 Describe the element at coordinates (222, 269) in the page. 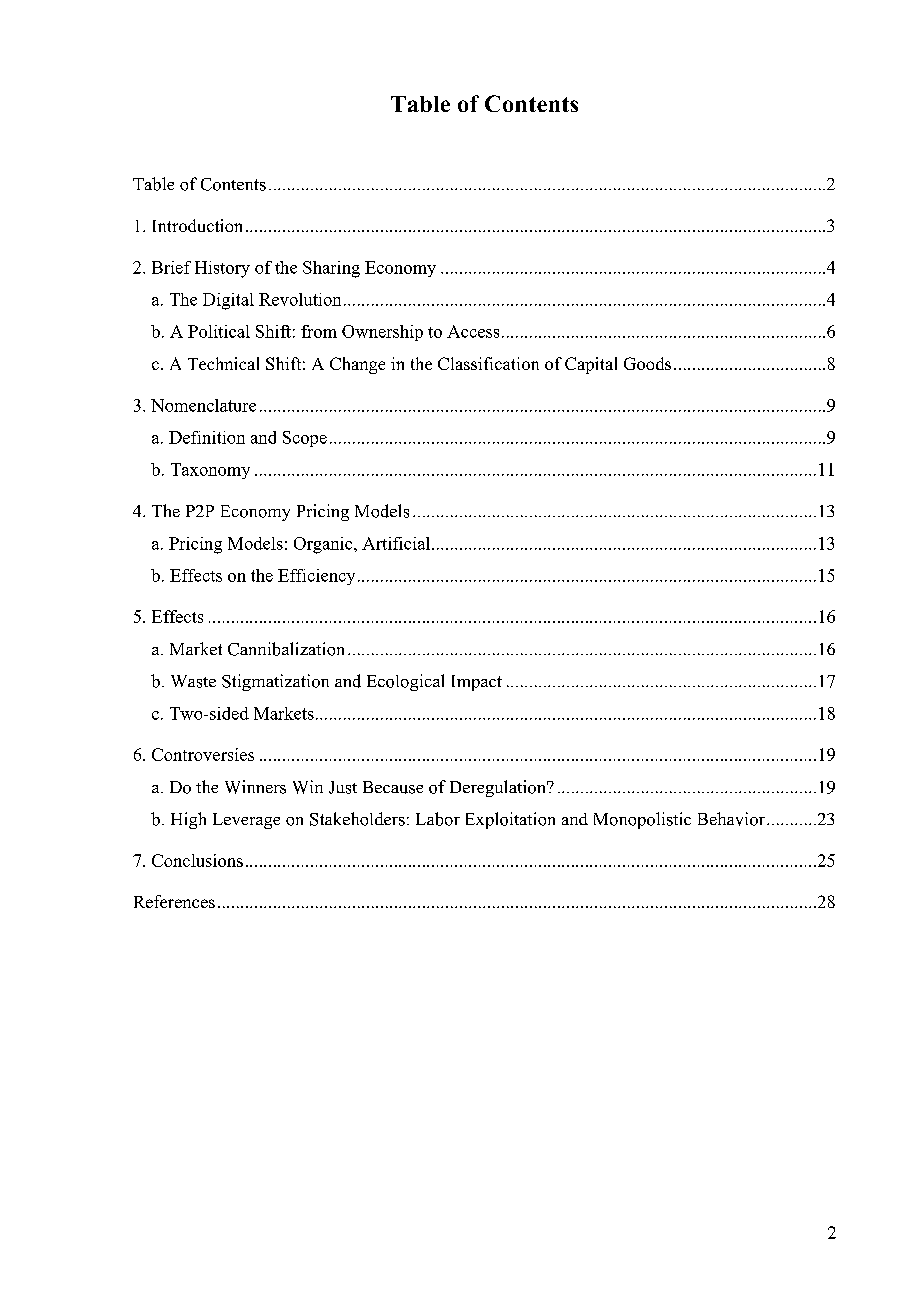

I see `History` at that location.
